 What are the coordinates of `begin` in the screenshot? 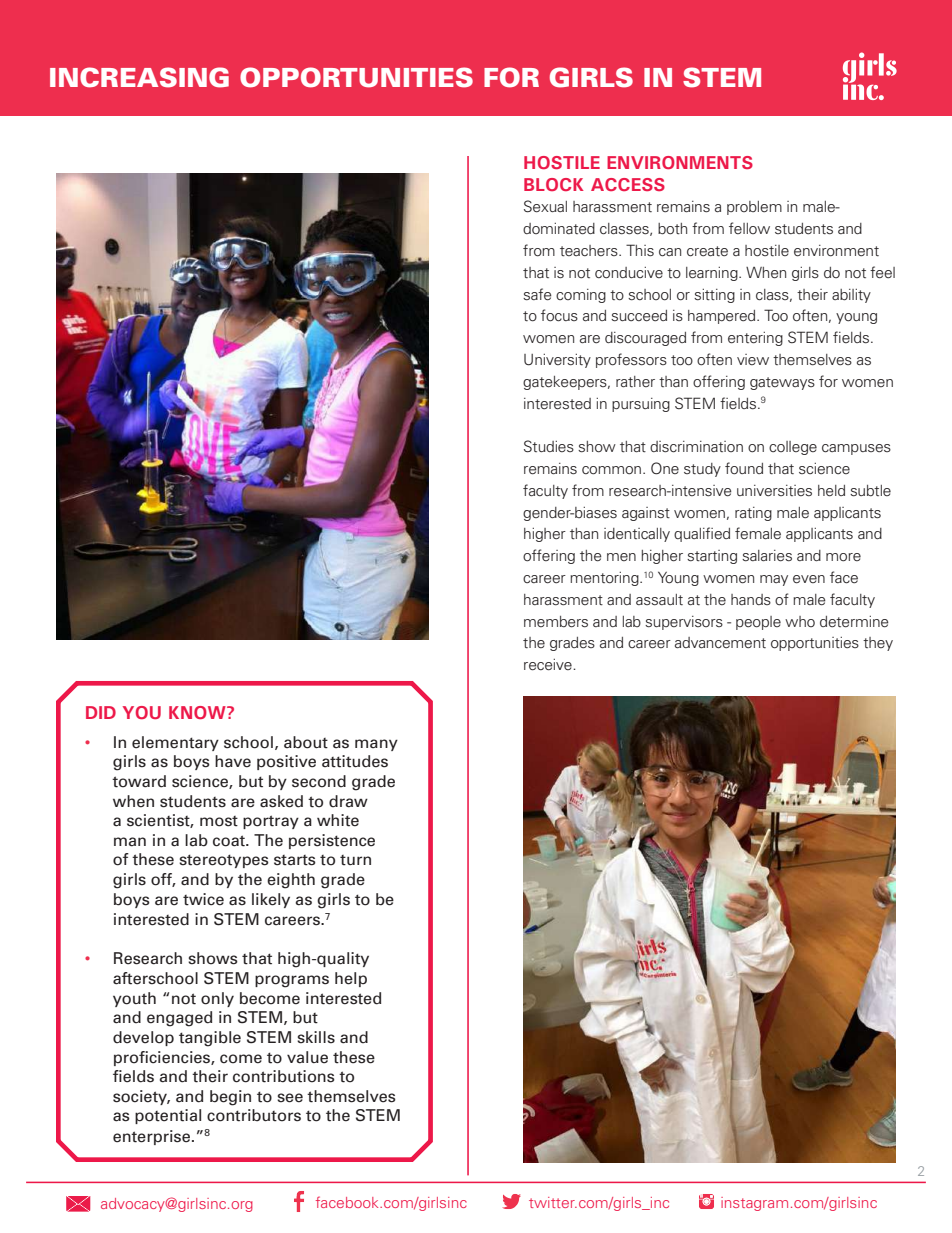 It's located at (230, 1098).
